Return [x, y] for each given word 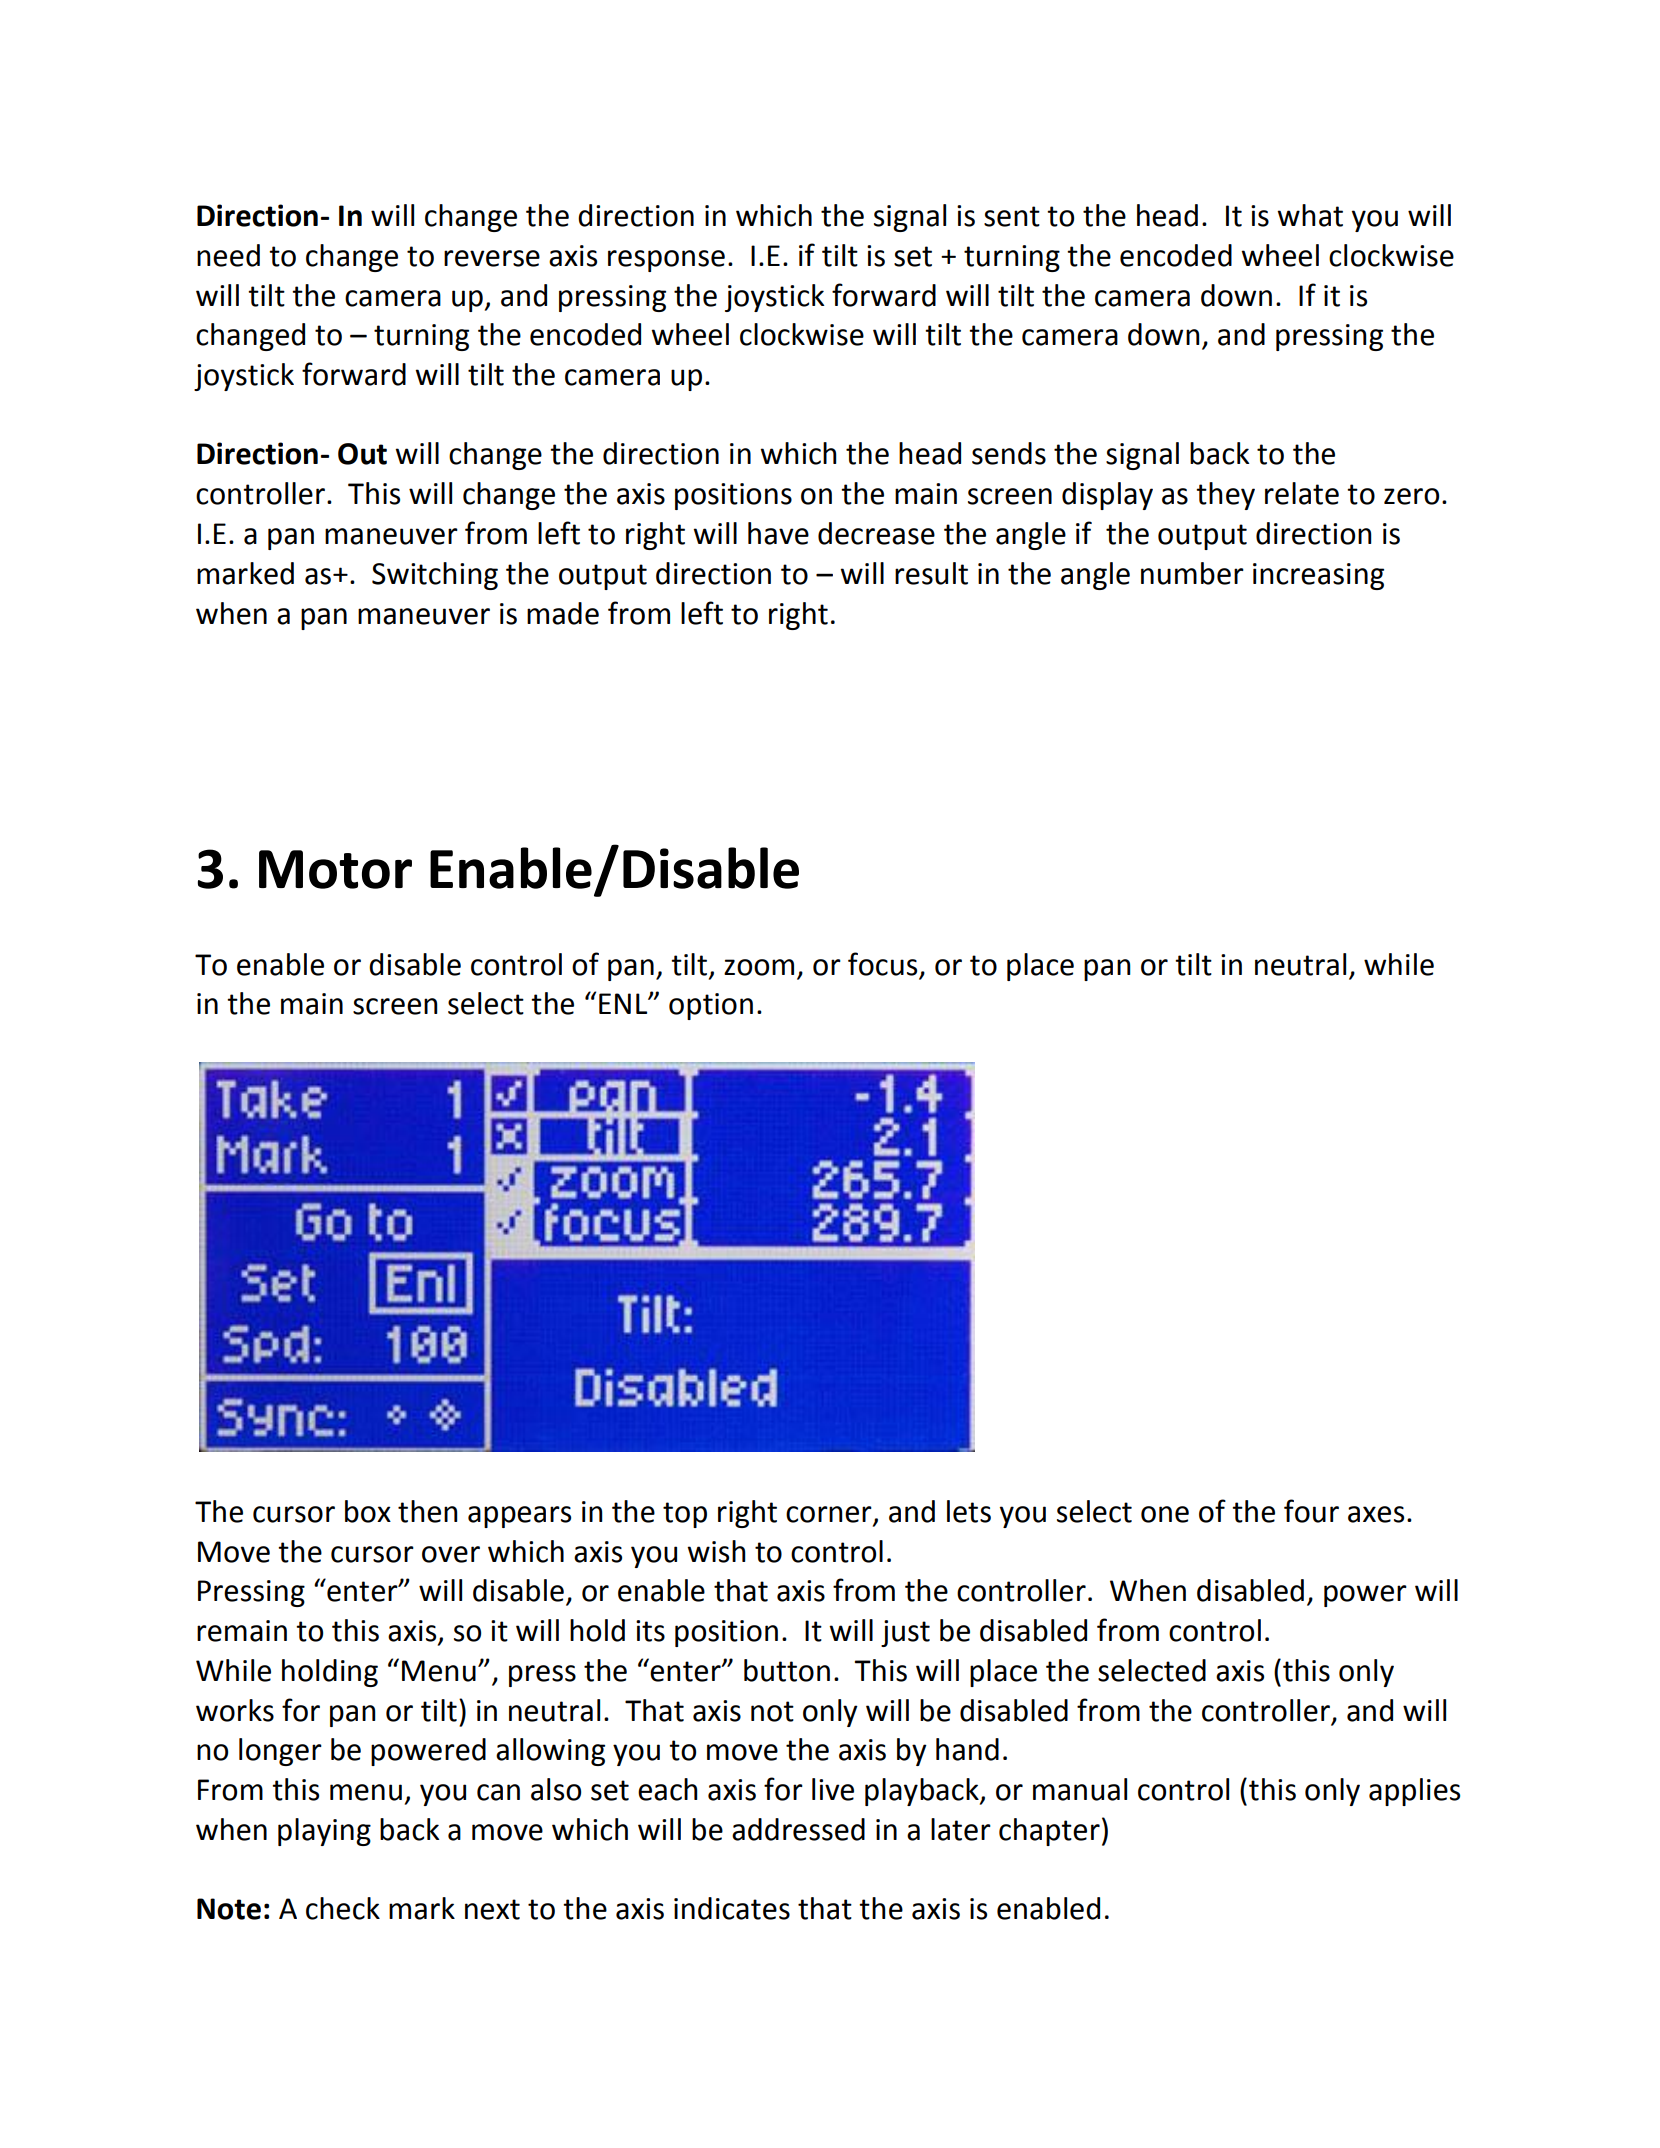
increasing [1318, 576]
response [666, 261]
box [368, 1511]
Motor [335, 869]
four [1311, 1511]
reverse [492, 258]
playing [324, 1832]
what [1310, 215]
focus [882, 964]
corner [830, 1515]
